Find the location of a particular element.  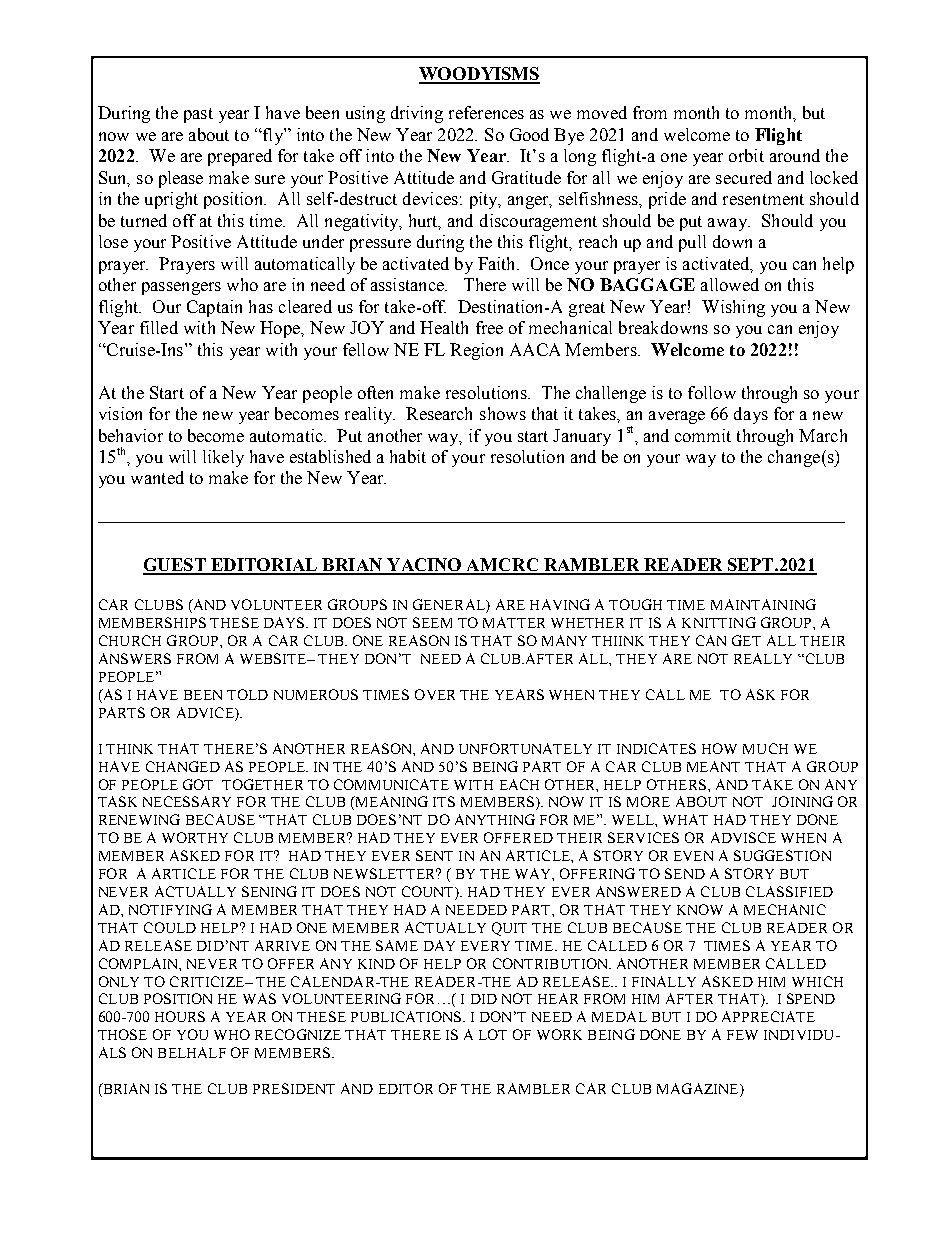

MATTER is located at coordinates (514, 622).
